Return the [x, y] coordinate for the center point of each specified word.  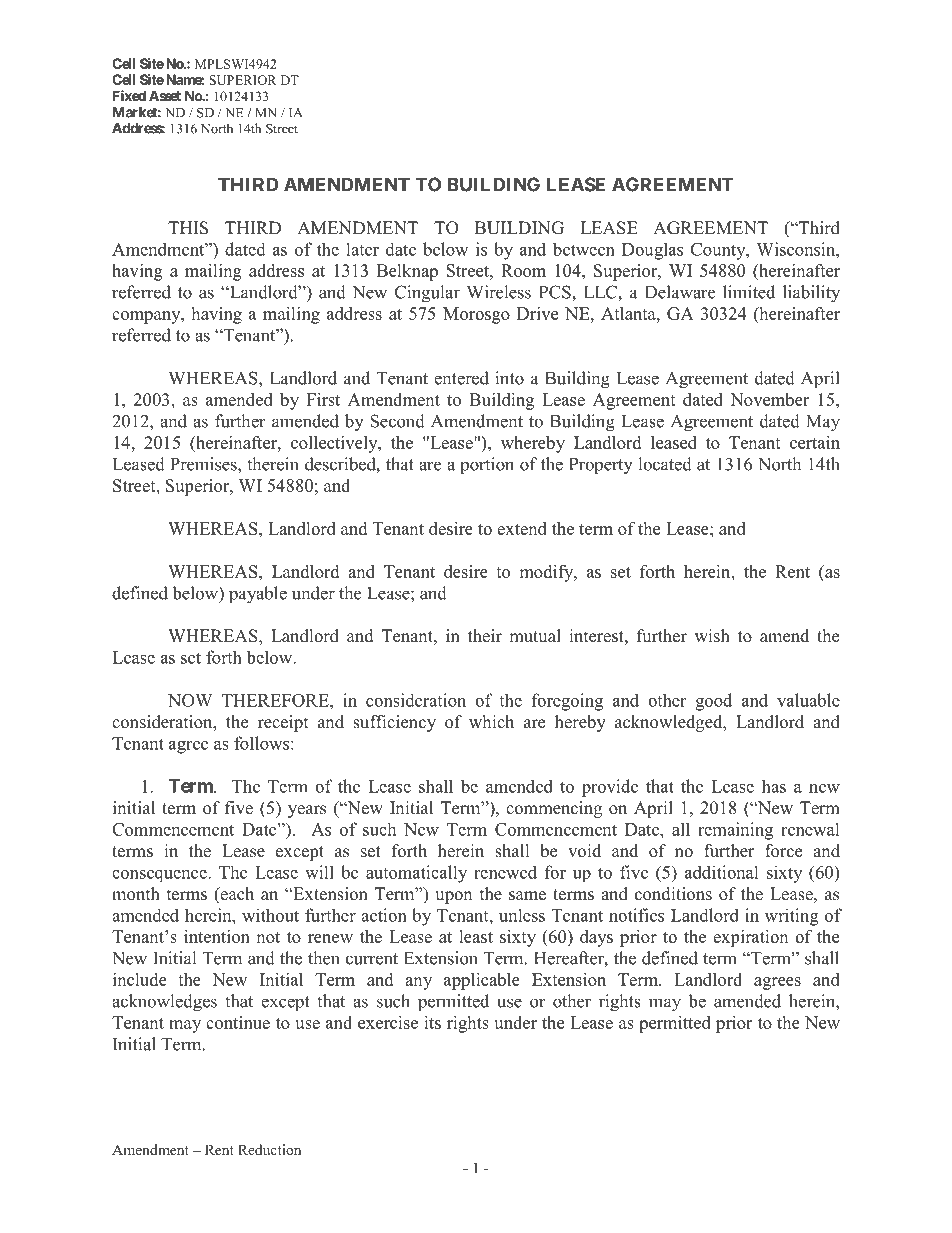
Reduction [269, 1149]
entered [461, 378]
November [769, 399]
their [485, 636]
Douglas [652, 251]
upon [453, 897]
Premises [204, 464]
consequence [160, 876]
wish [712, 636]
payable [258, 595]
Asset [165, 95]
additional [722, 872]
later [362, 249]
